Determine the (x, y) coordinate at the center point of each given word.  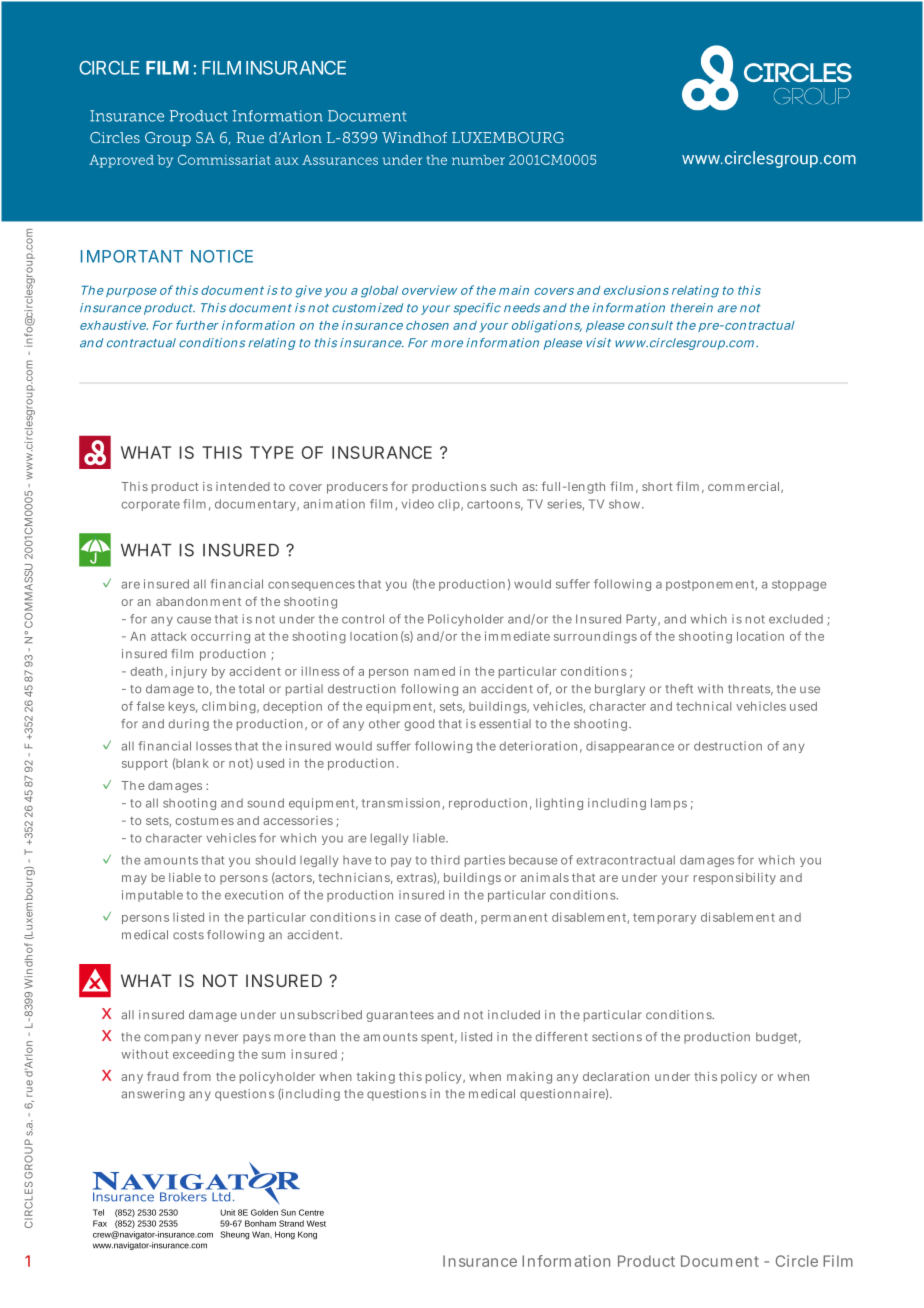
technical (703, 706)
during (188, 725)
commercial (745, 487)
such (503, 486)
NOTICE (222, 256)
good (419, 725)
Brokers (183, 1197)
